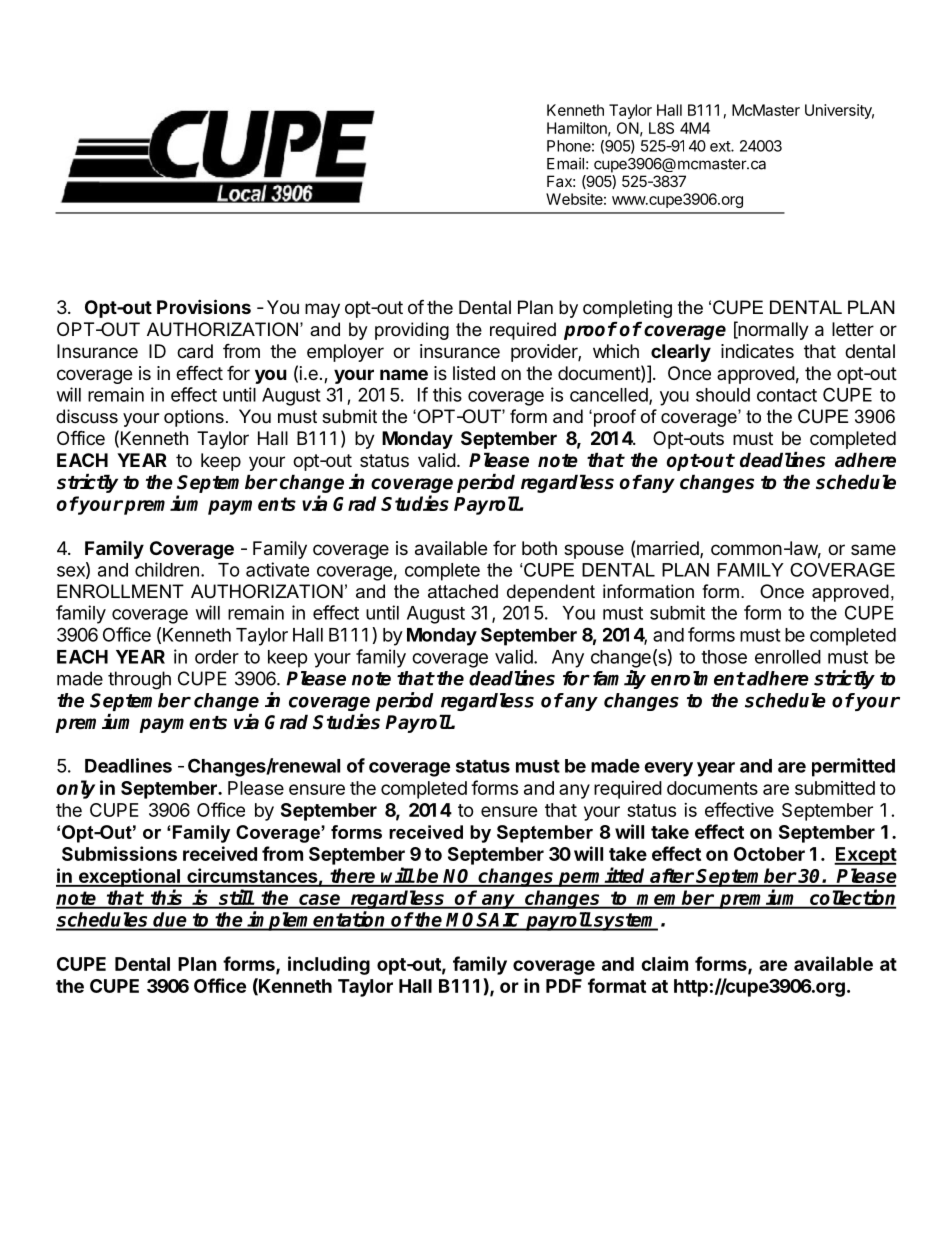 This screenshot has height=1233, width=952. What do you see at coordinates (194, 418) in the screenshot?
I see `options` at bounding box center [194, 418].
